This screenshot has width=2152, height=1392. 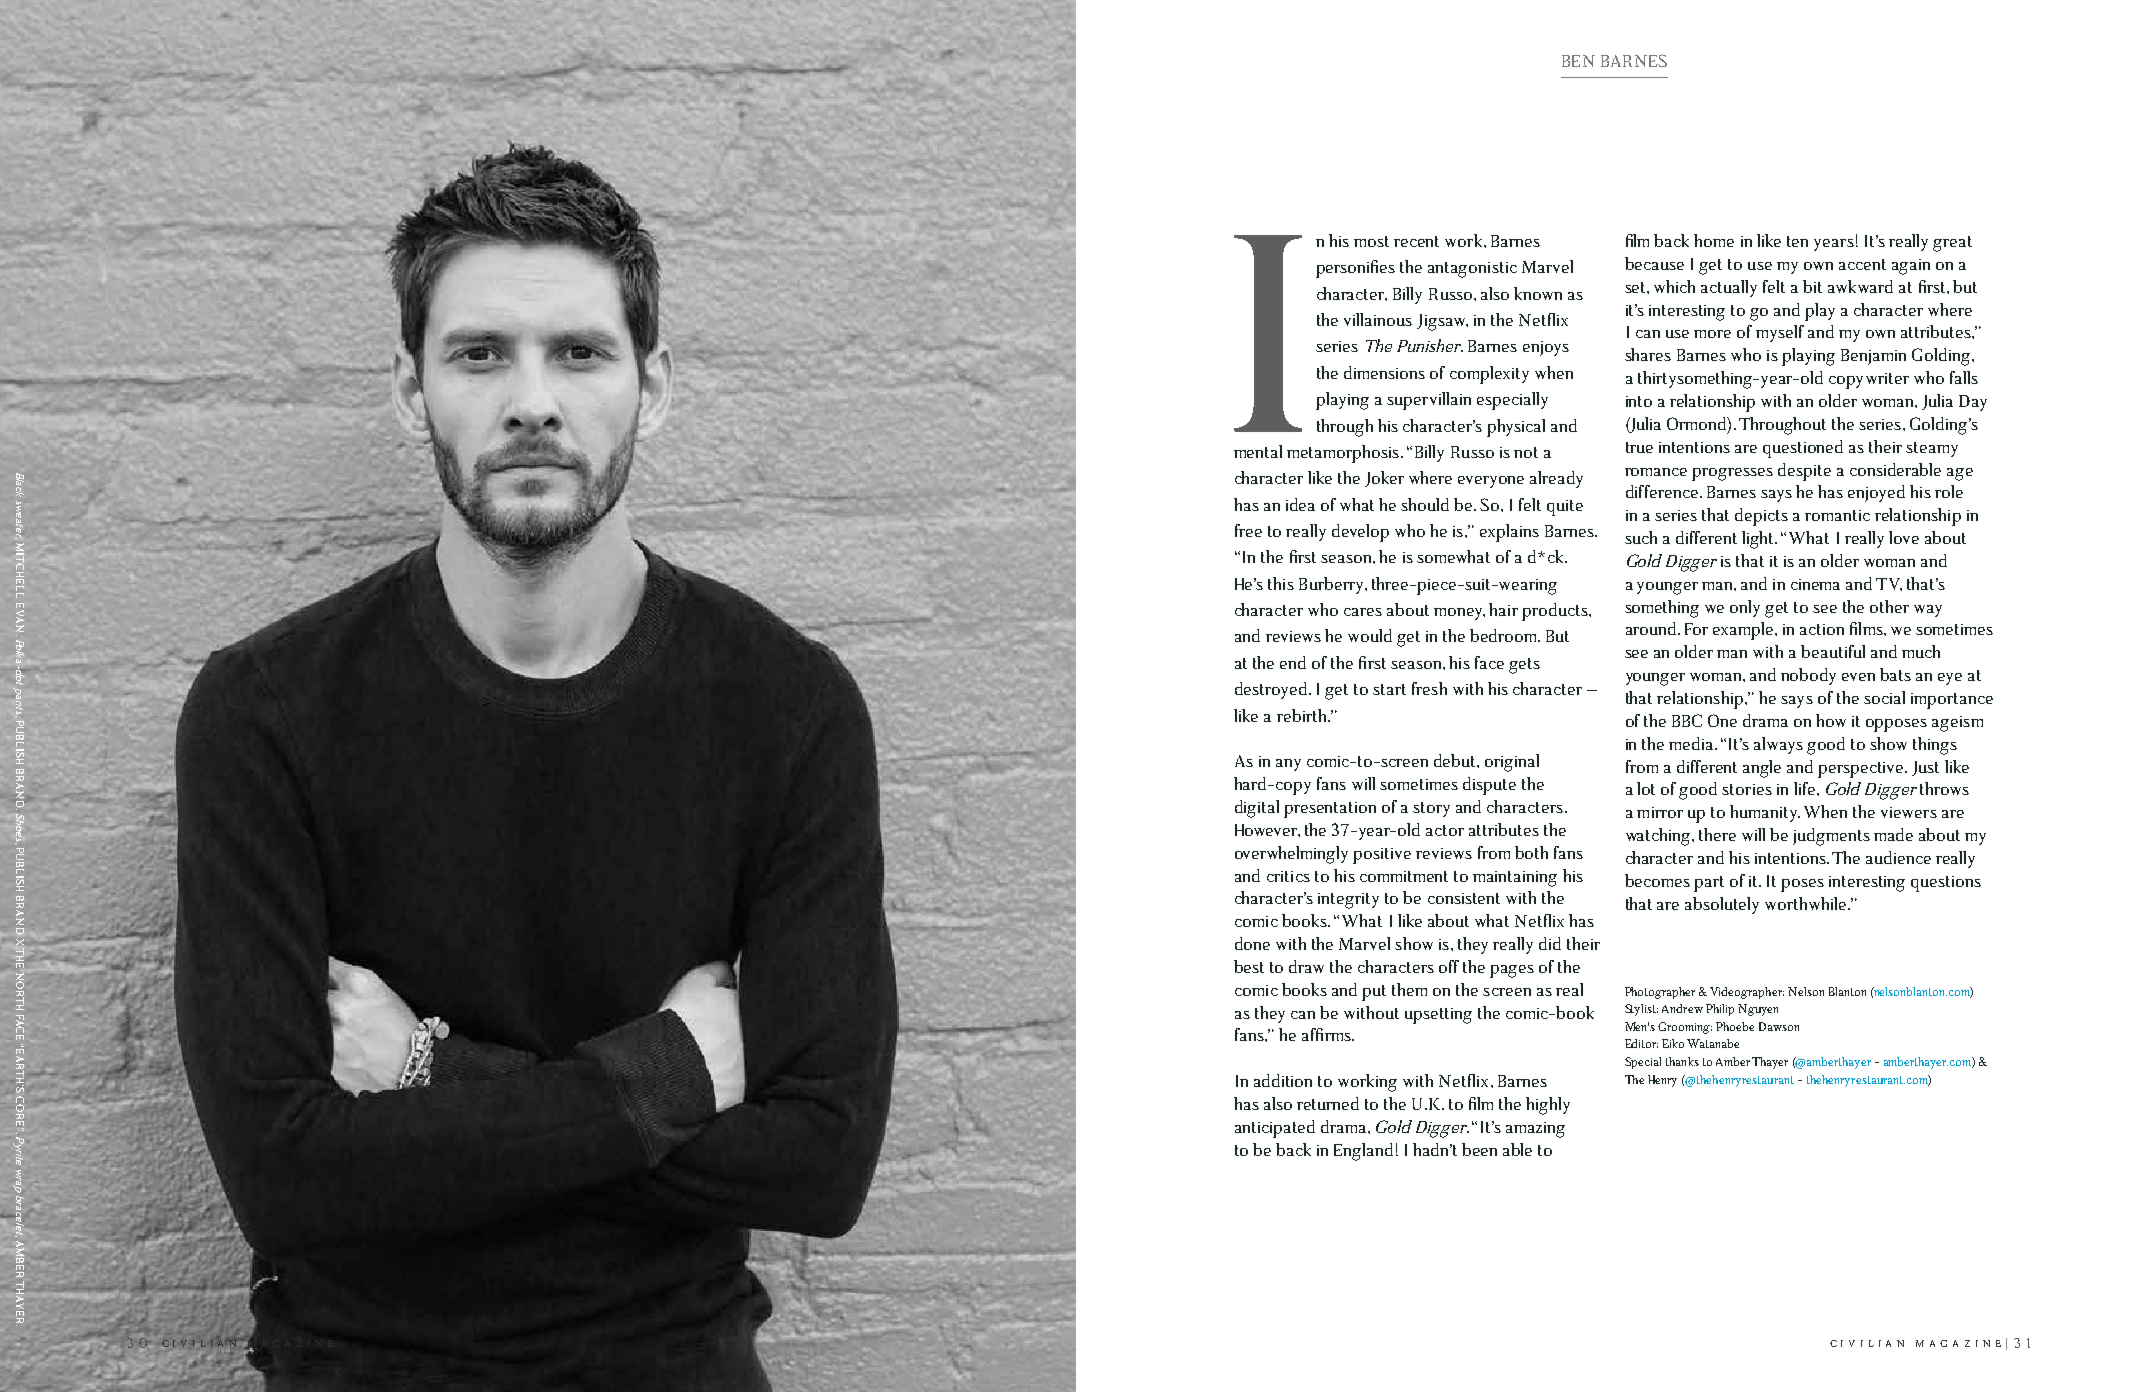 What do you see at coordinates (1348, 901) in the screenshot?
I see `integrity` at bounding box center [1348, 901].
